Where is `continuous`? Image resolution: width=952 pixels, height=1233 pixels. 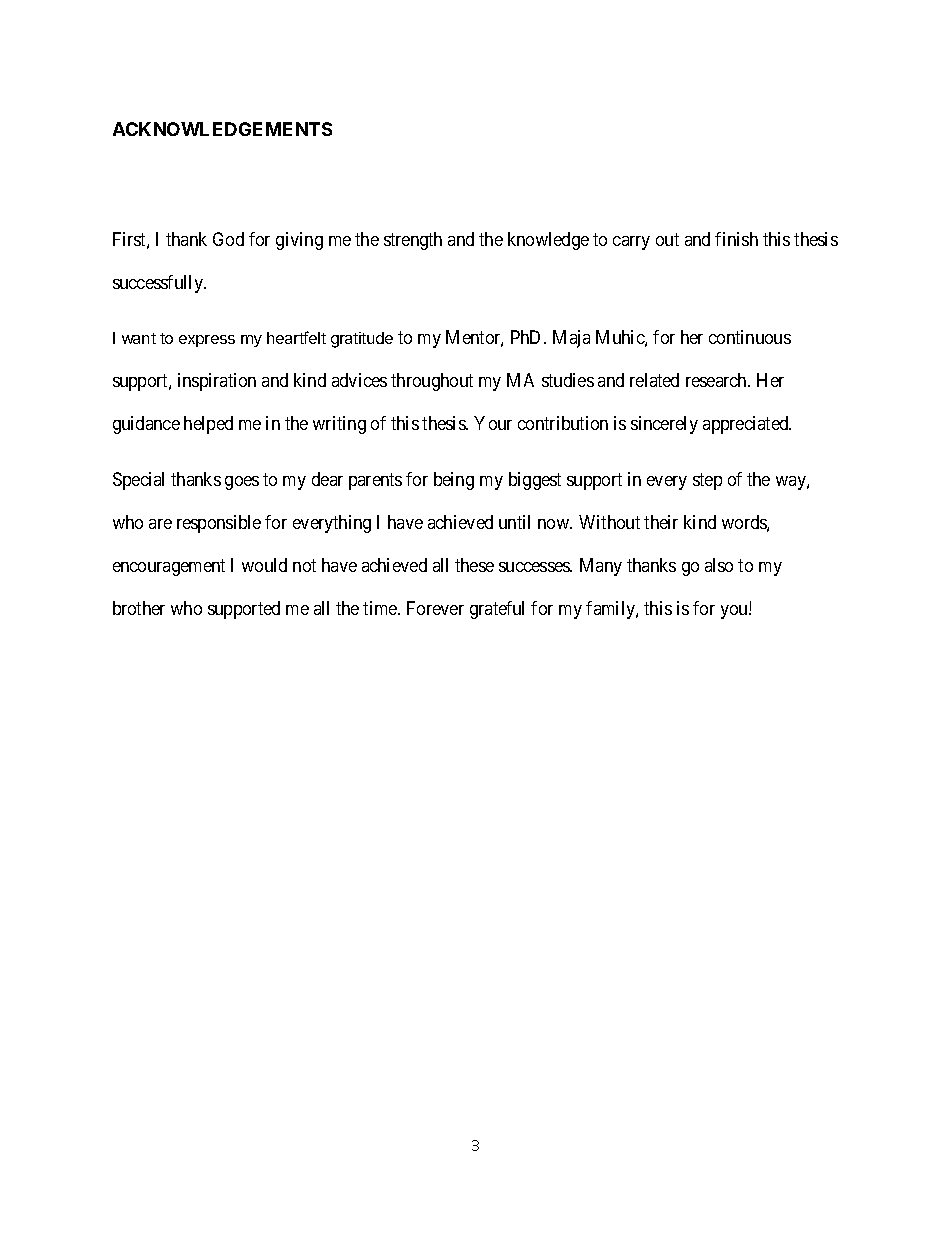
continuous is located at coordinates (750, 337).
